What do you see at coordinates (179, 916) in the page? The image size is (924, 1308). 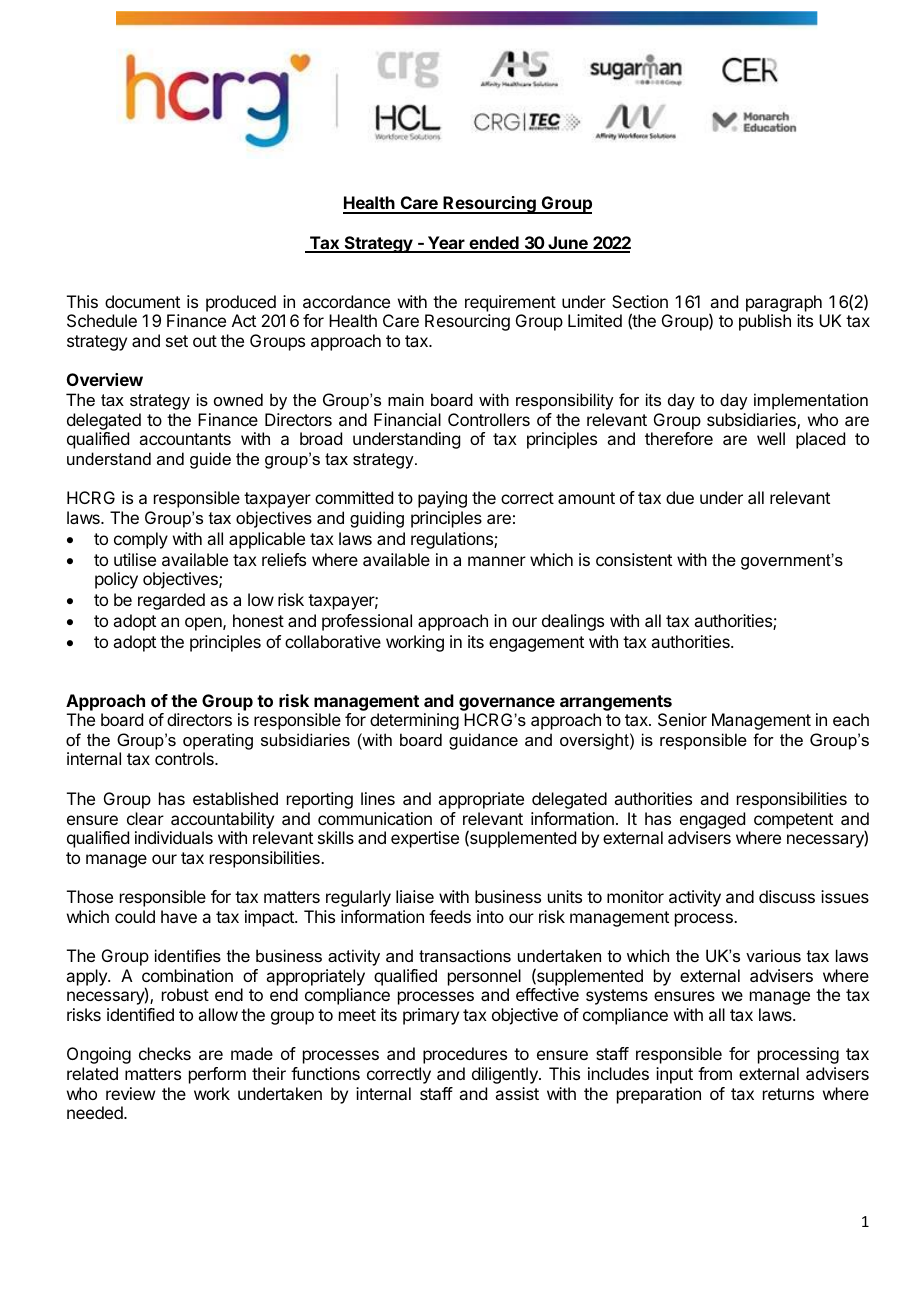 I see `have` at bounding box center [179, 916].
